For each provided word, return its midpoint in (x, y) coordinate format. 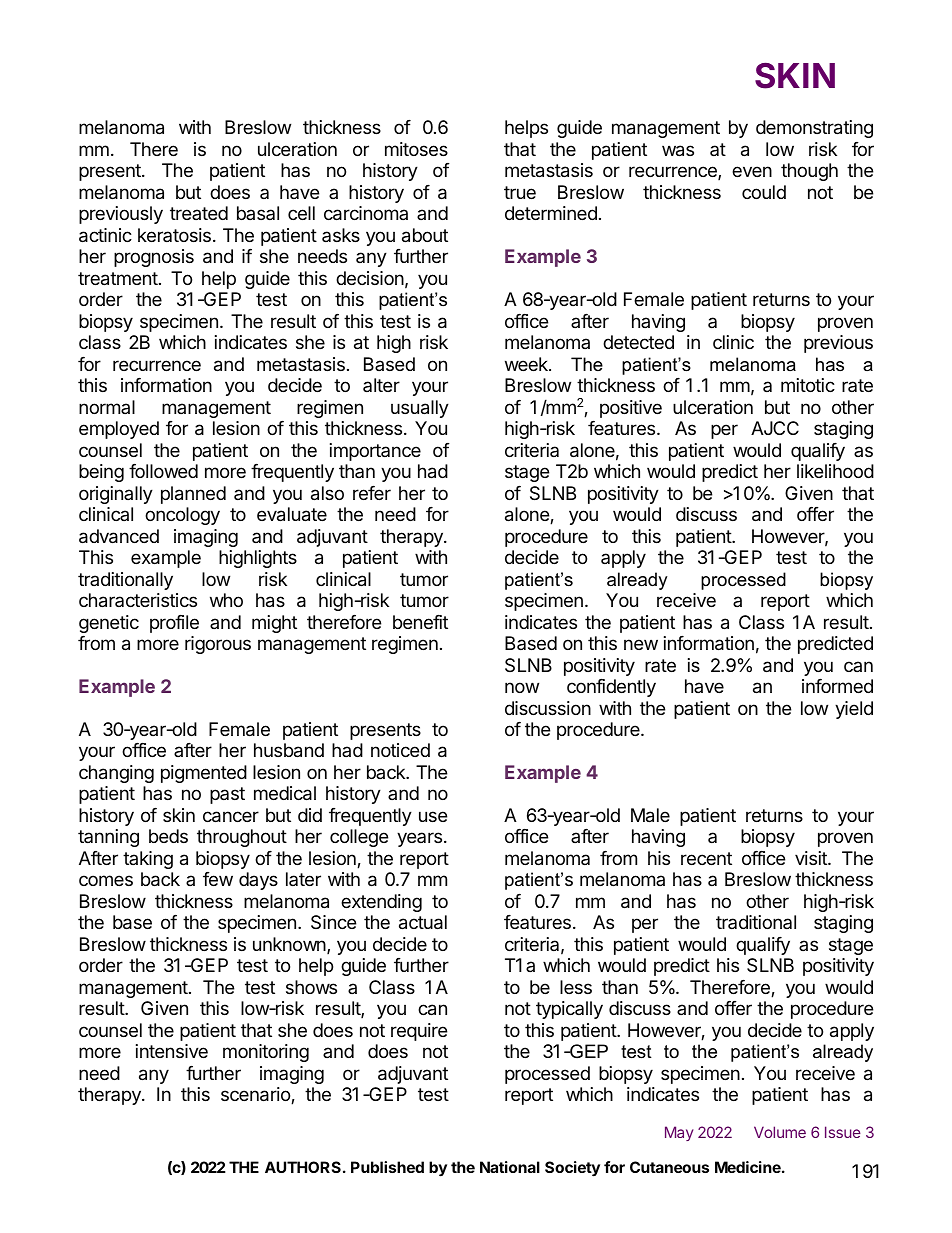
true (520, 192)
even (752, 171)
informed (837, 686)
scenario (256, 1095)
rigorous (218, 645)
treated (199, 213)
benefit (420, 622)
